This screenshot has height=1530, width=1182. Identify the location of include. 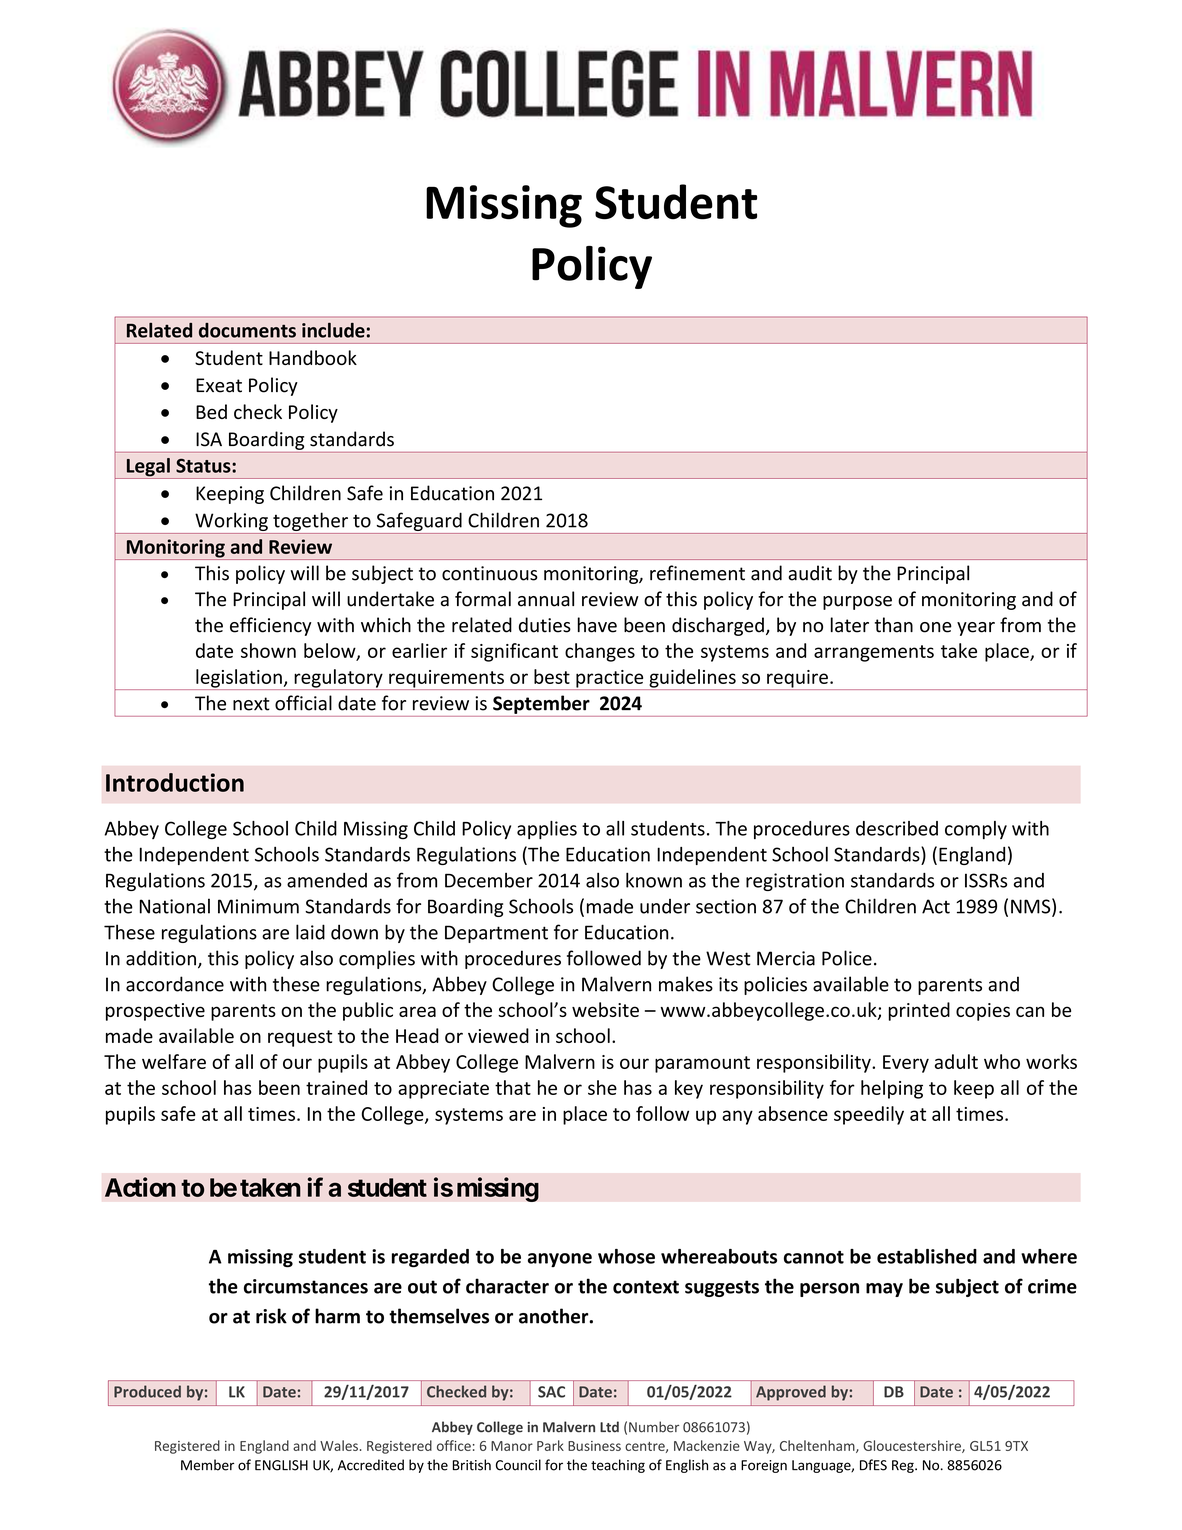
(333, 330).
